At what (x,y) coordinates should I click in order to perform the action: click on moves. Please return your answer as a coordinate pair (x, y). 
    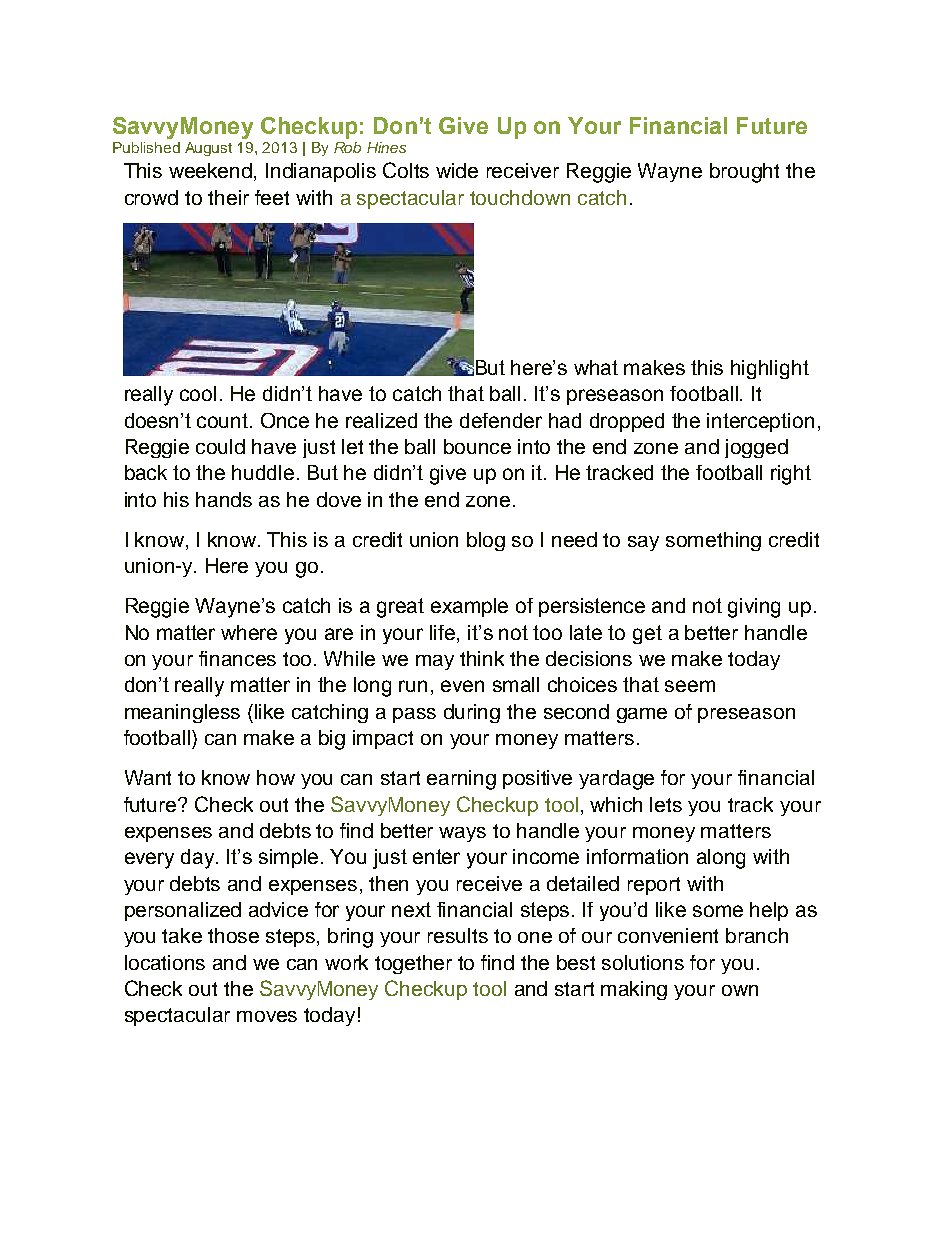
    Looking at the image, I should click on (267, 1016).
